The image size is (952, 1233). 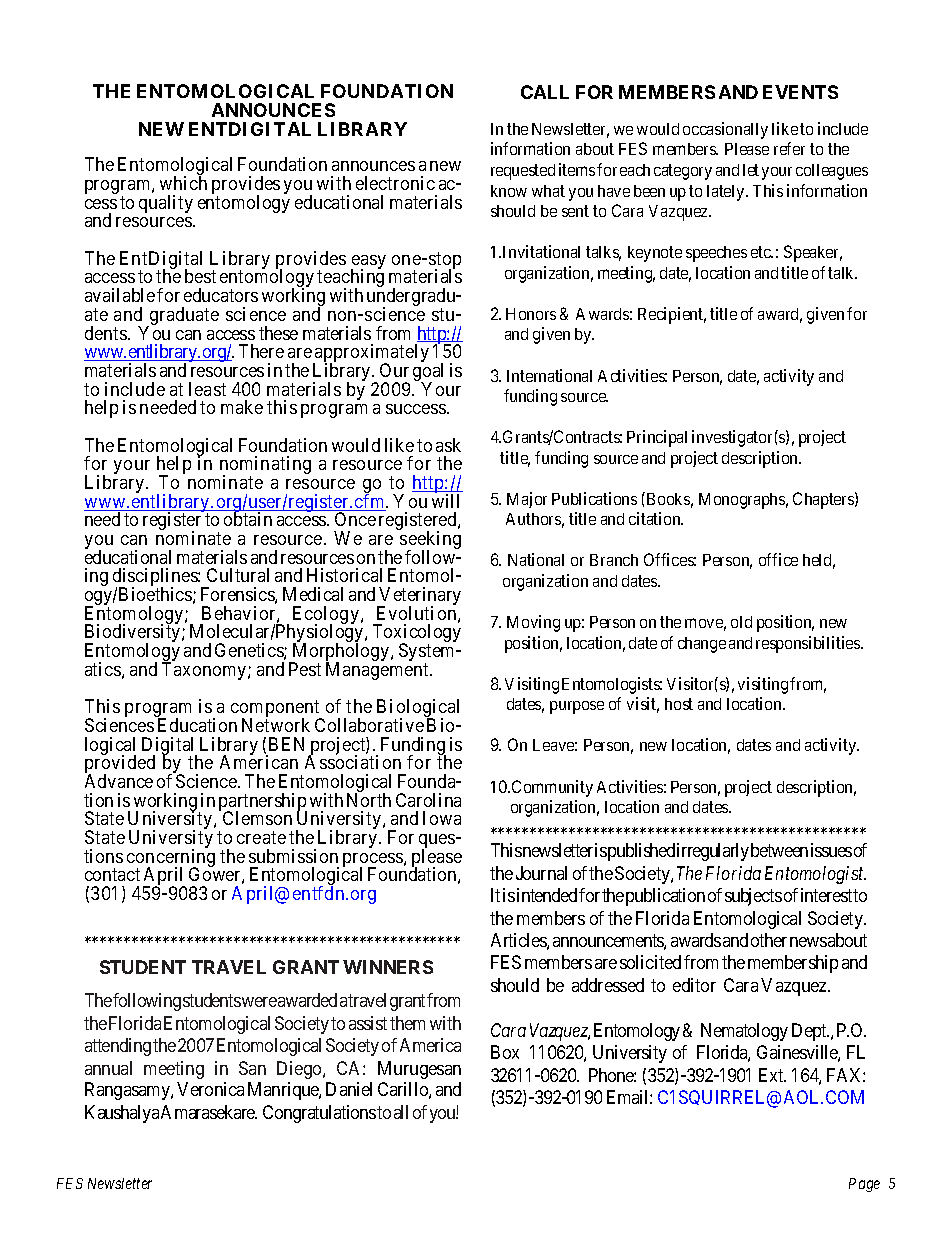 What do you see at coordinates (533, 623) in the page?
I see `Moving` at bounding box center [533, 623].
